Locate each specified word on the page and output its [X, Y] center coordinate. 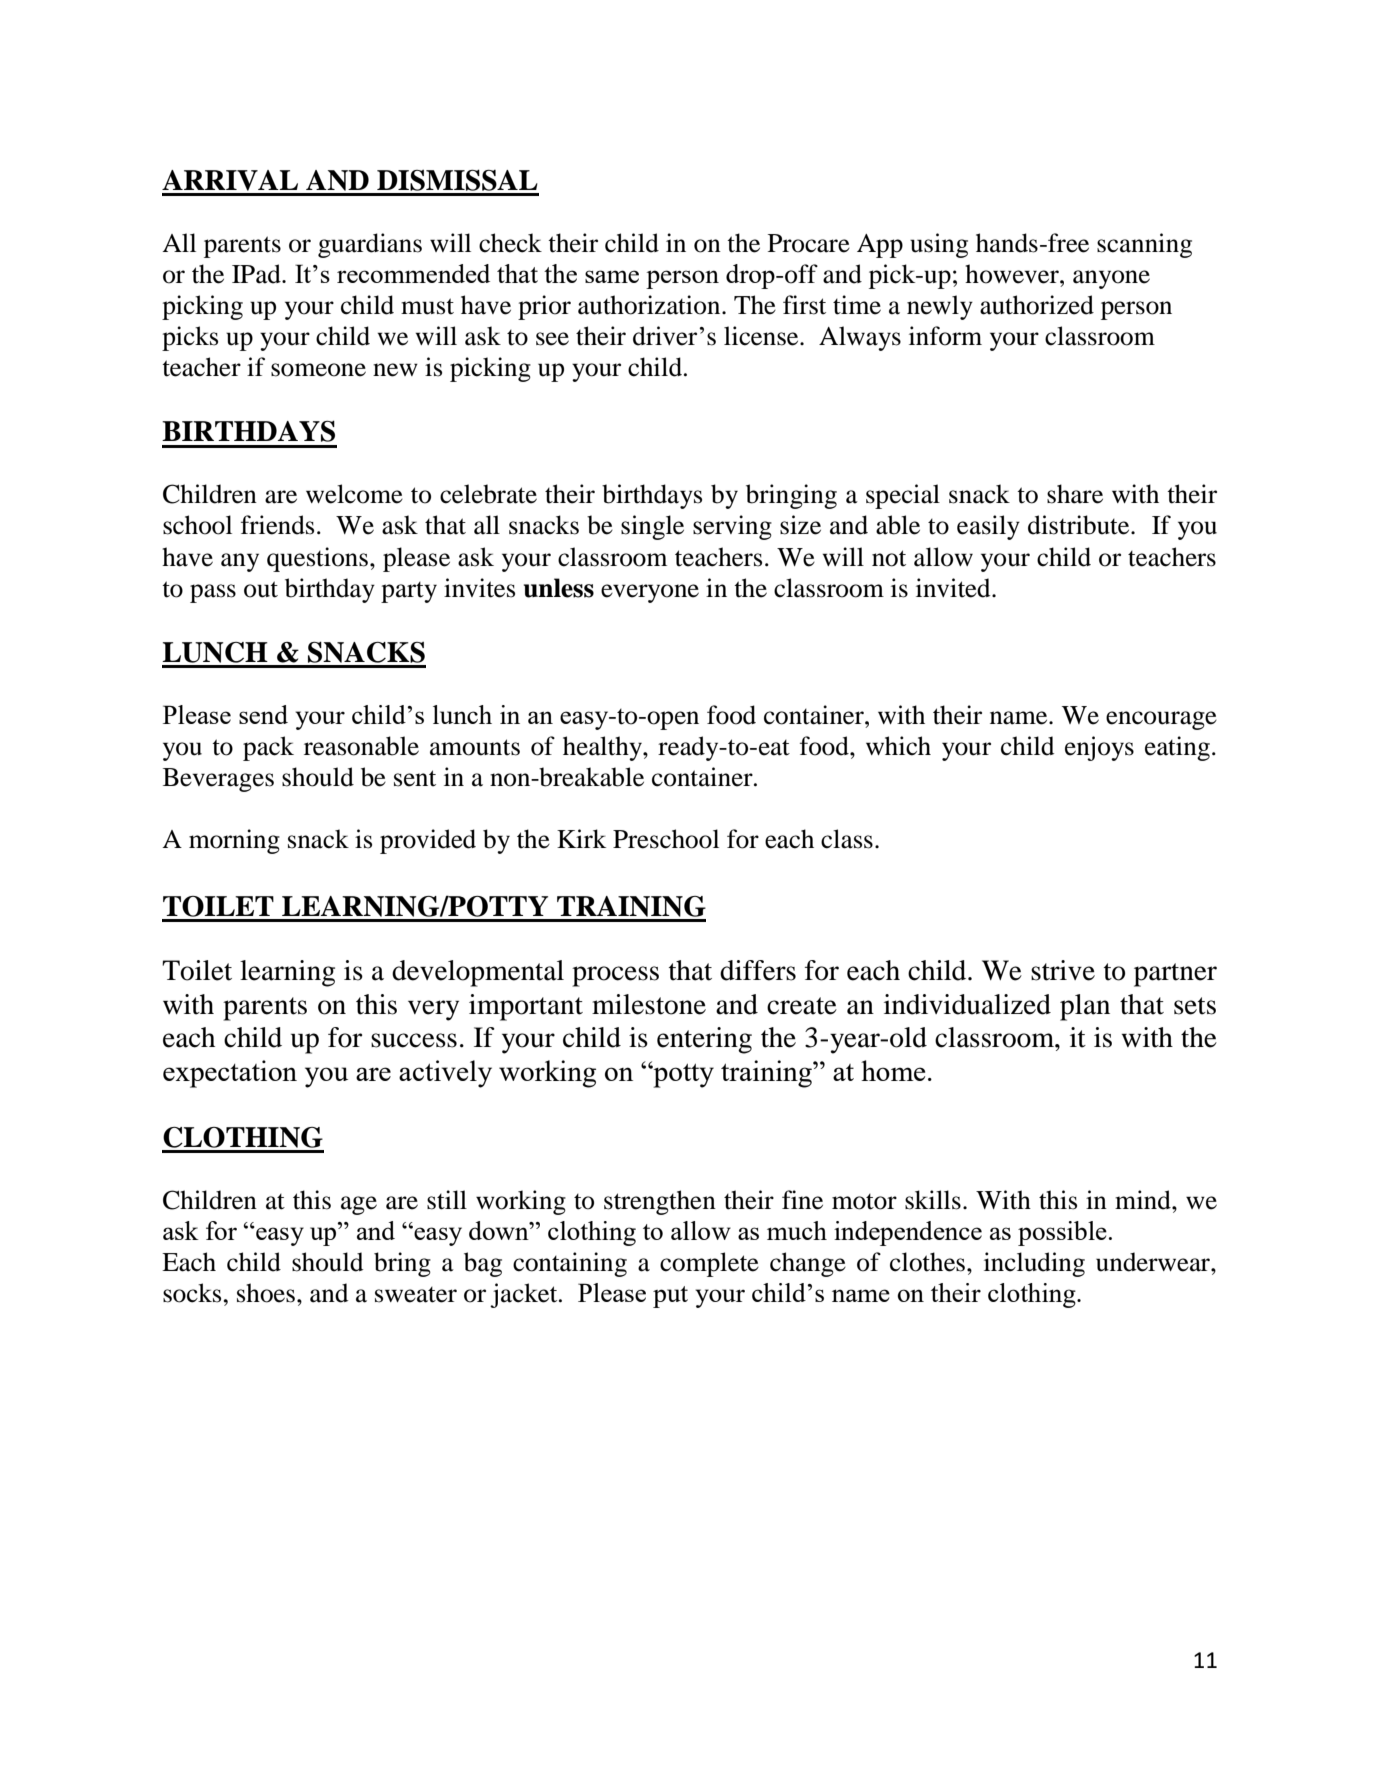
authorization [650, 305]
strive [1063, 970]
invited [954, 588]
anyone [1111, 279]
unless [559, 588]
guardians [370, 245]
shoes [266, 1293]
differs [758, 970]
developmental [478, 973]
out [261, 589]
